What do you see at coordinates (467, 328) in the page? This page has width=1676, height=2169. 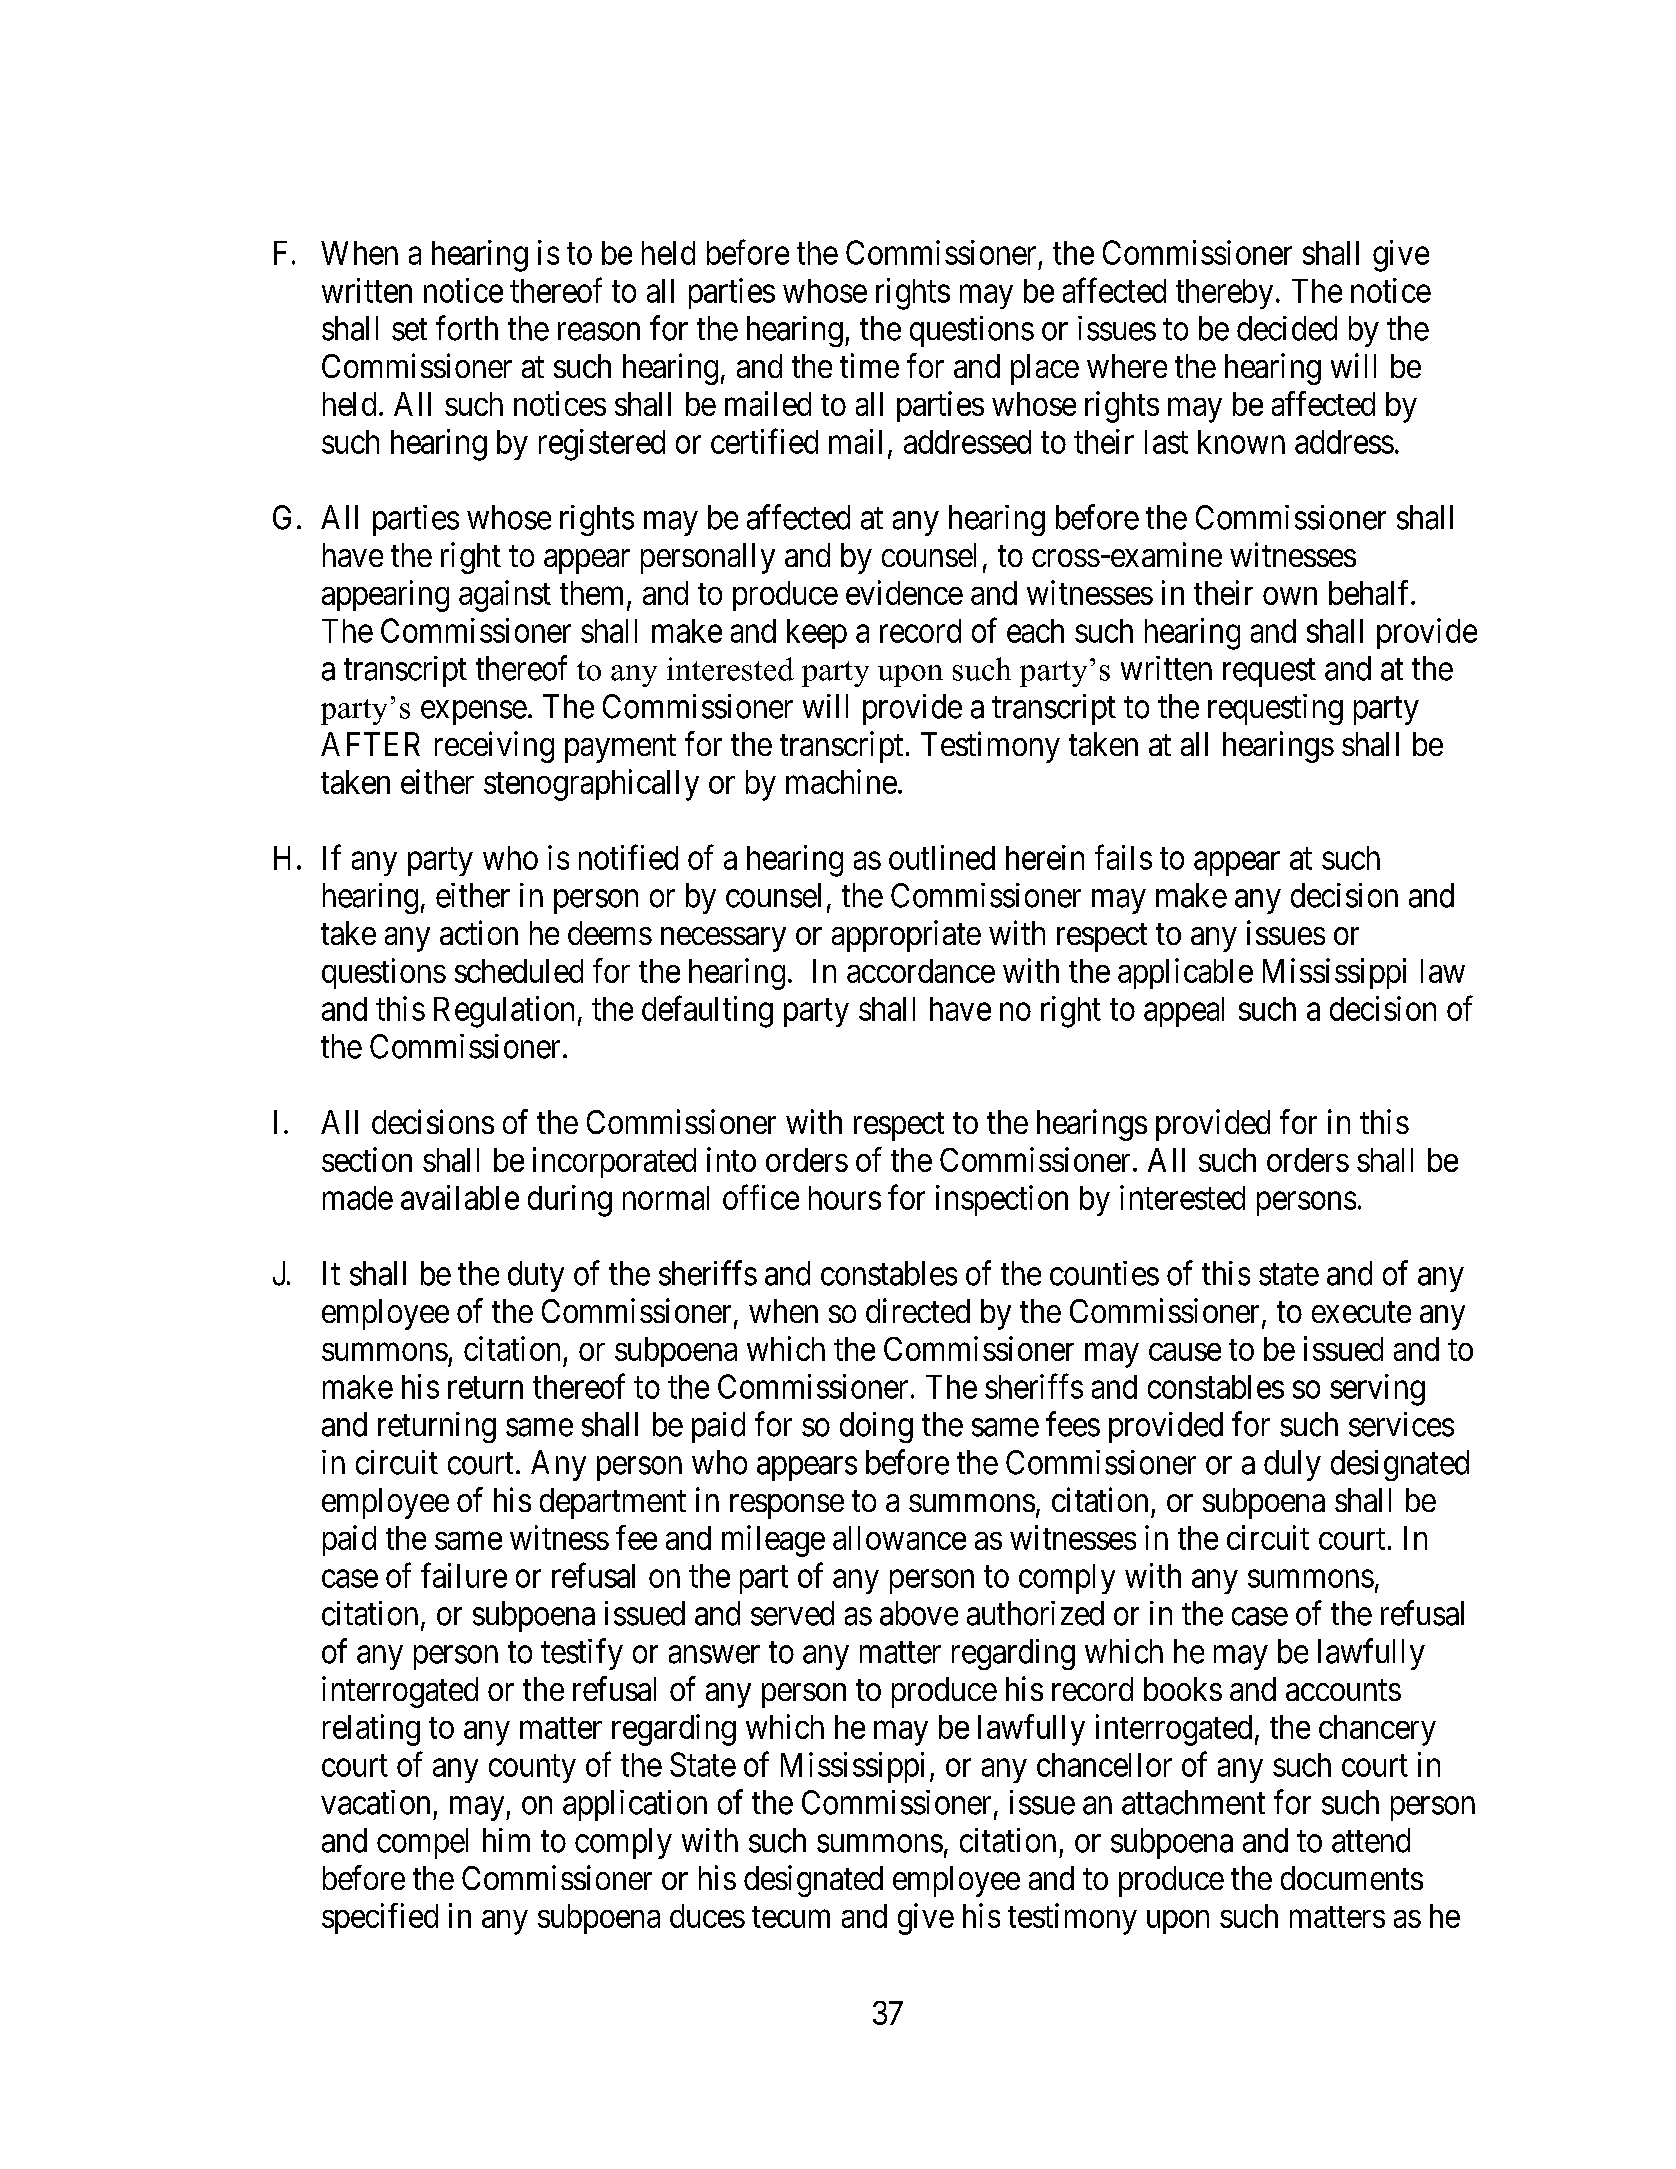 I see `forth` at bounding box center [467, 328].
